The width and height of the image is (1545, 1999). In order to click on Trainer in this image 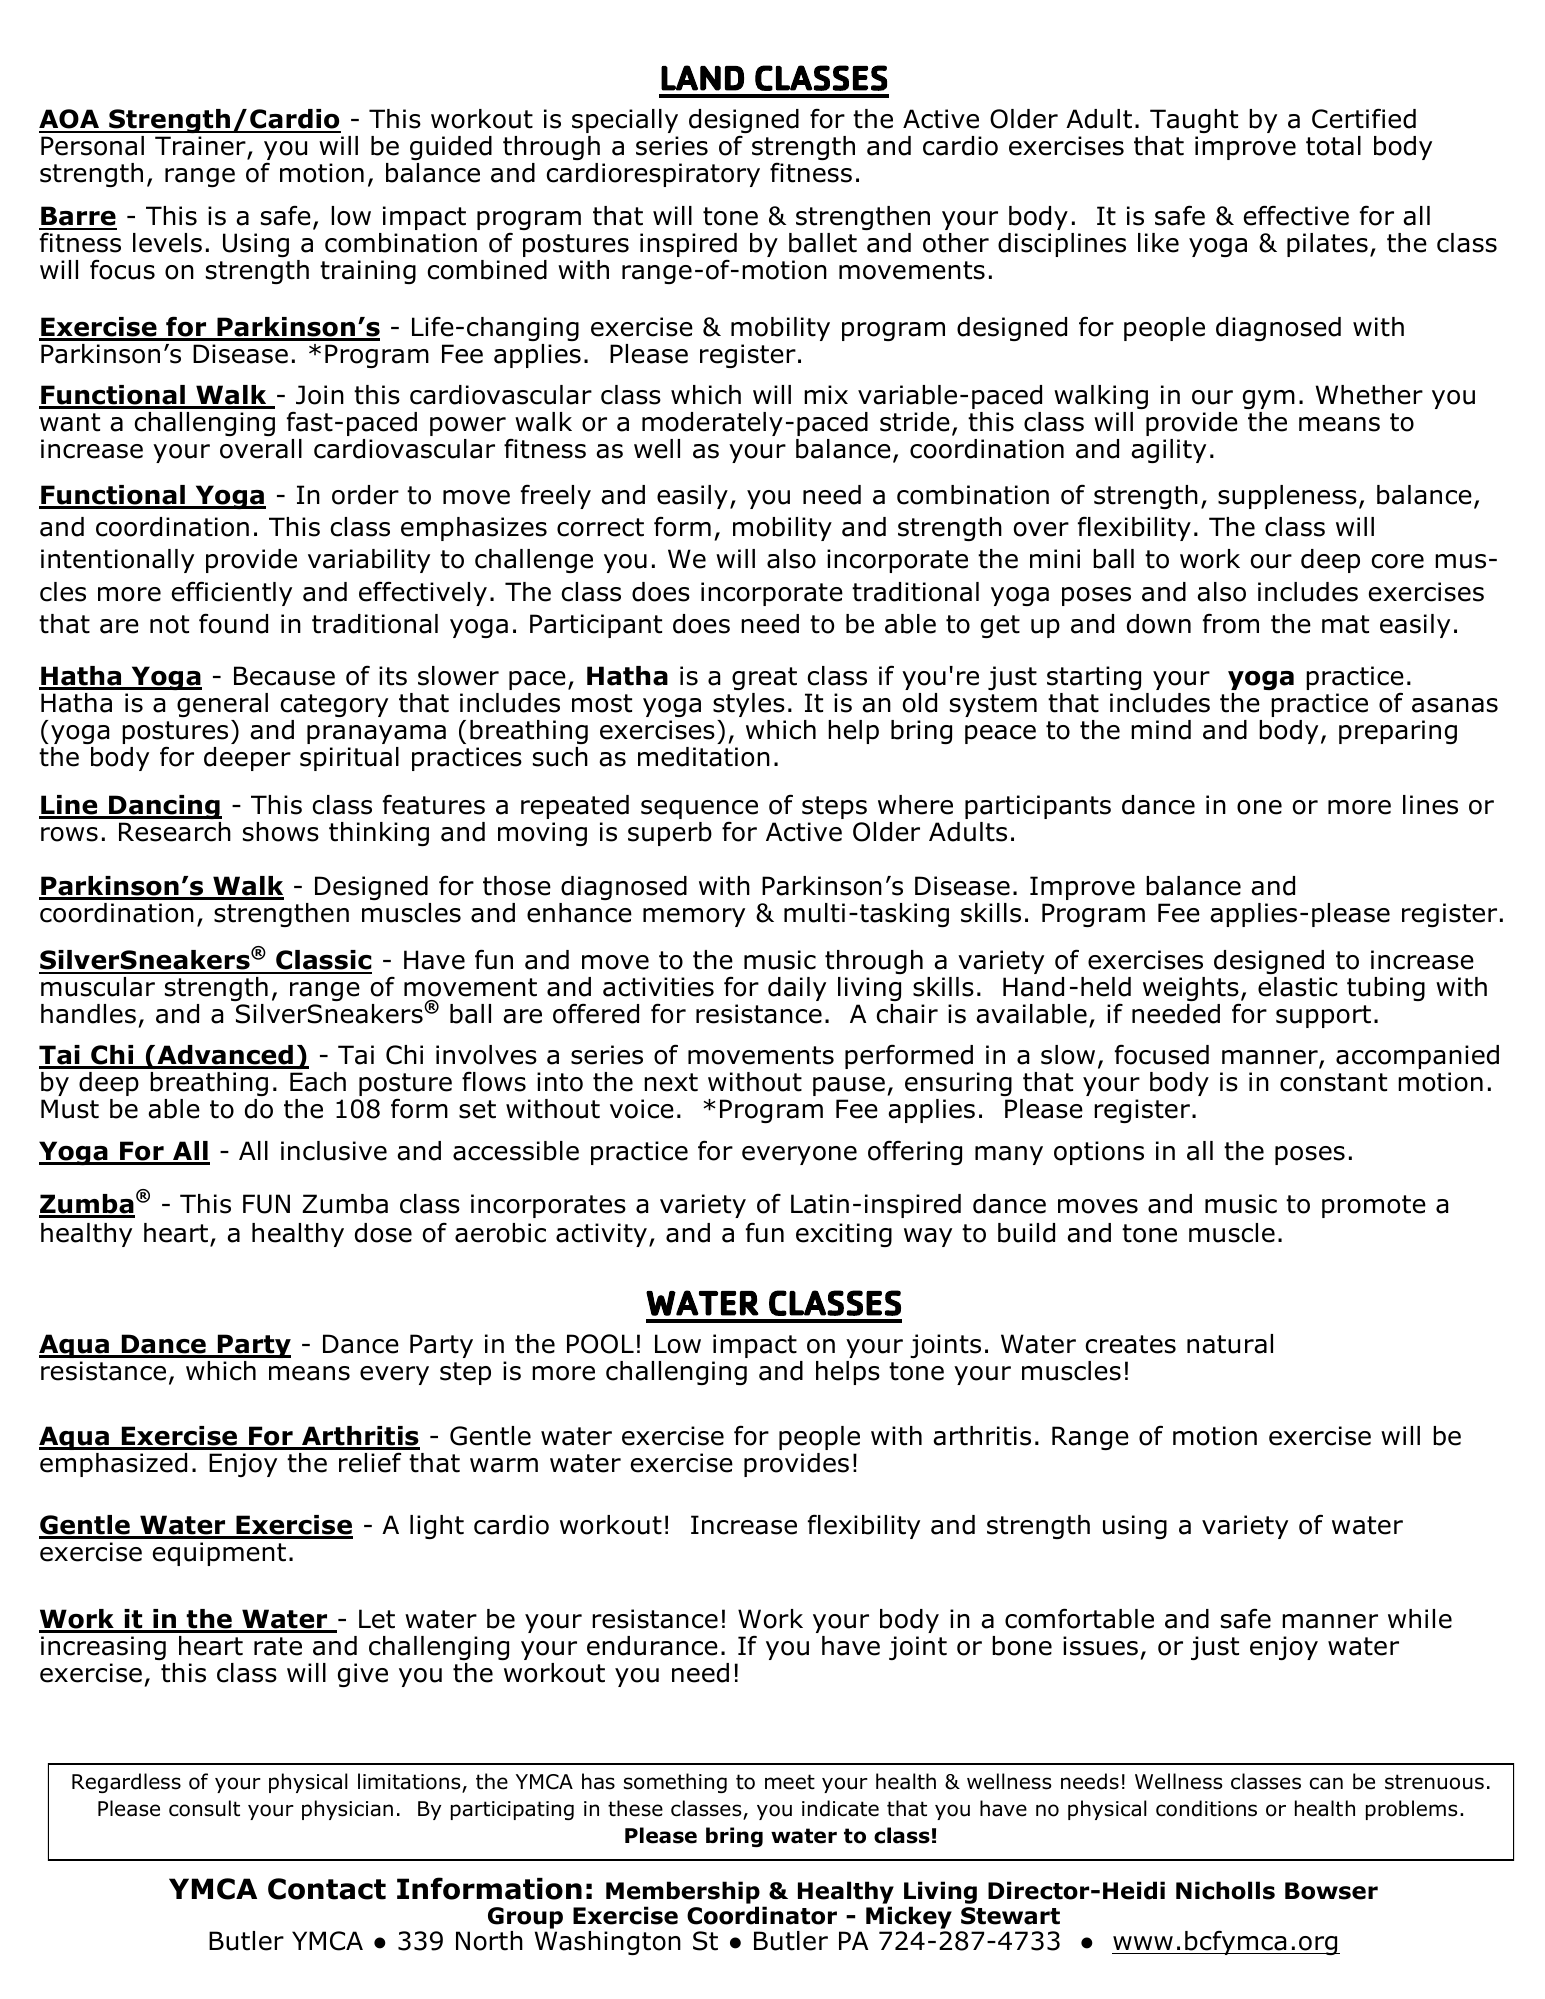, I will do `click(201, 147)`.
